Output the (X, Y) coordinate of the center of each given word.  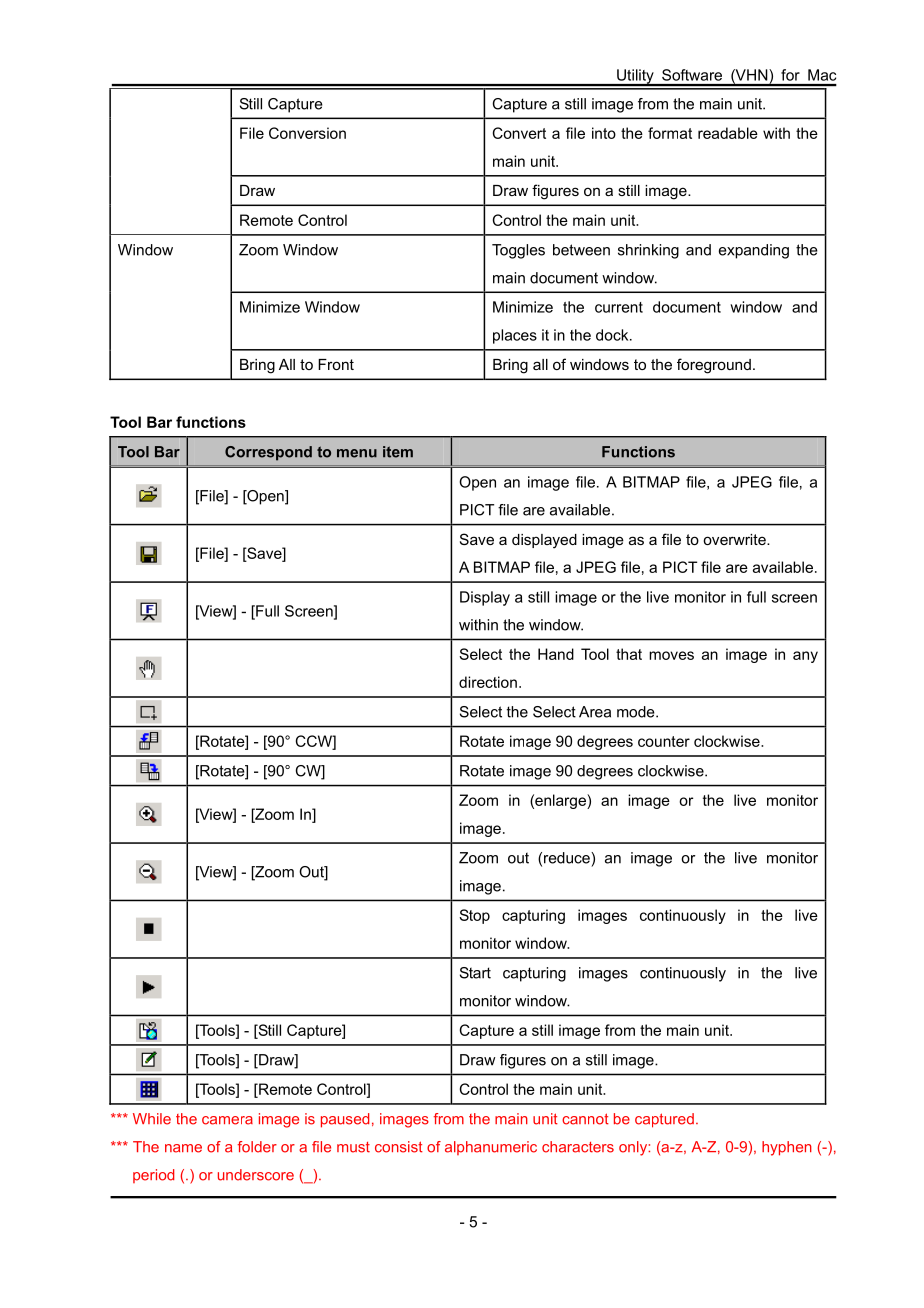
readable (728, 133)
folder (257, 1147)
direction (488, 682)
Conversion (307, 133)
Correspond (268, 453)
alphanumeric (491, 1148)
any (805, 657)
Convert (519, 133)
